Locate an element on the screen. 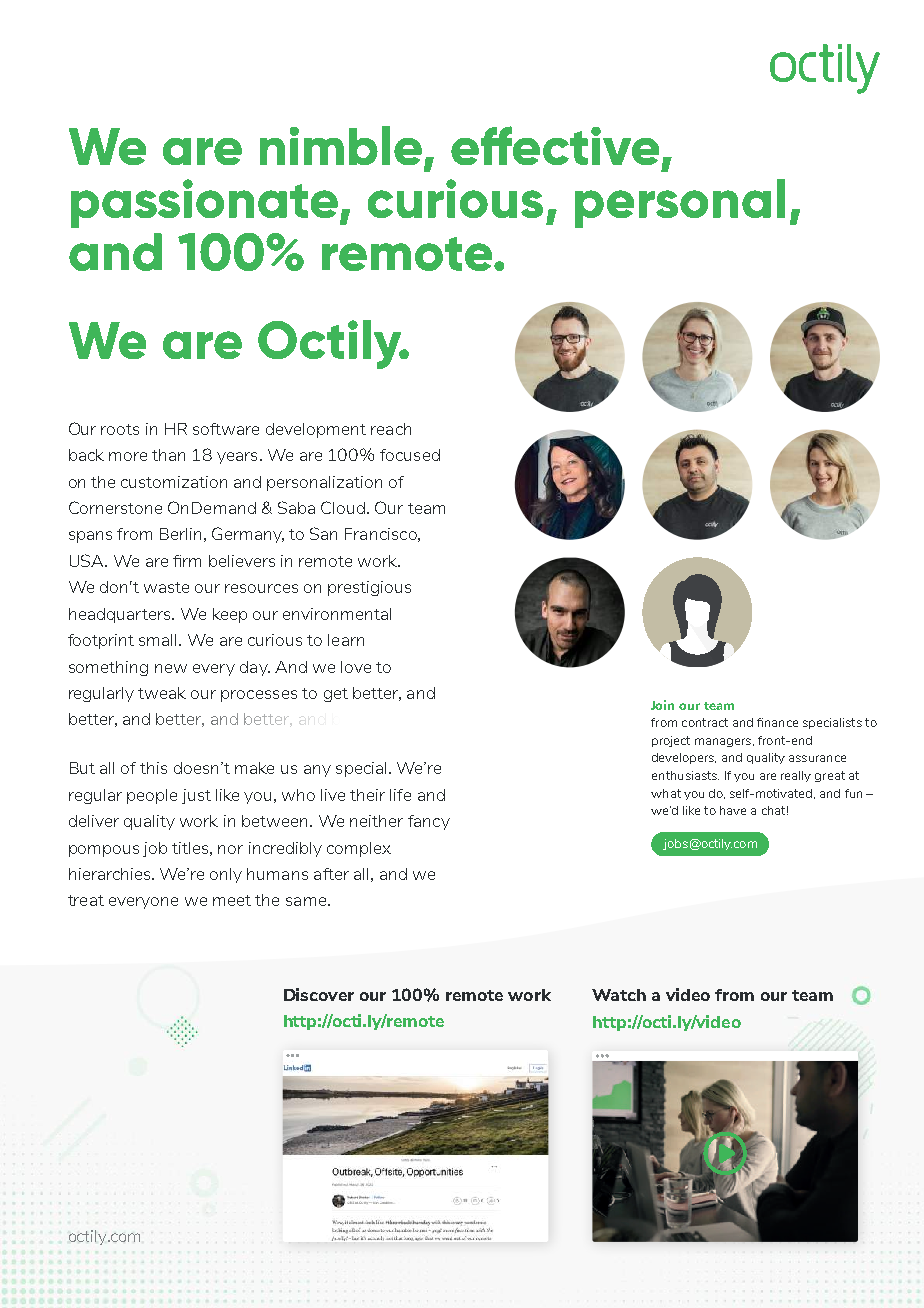  Discover is located at coordinates (319, 994).
